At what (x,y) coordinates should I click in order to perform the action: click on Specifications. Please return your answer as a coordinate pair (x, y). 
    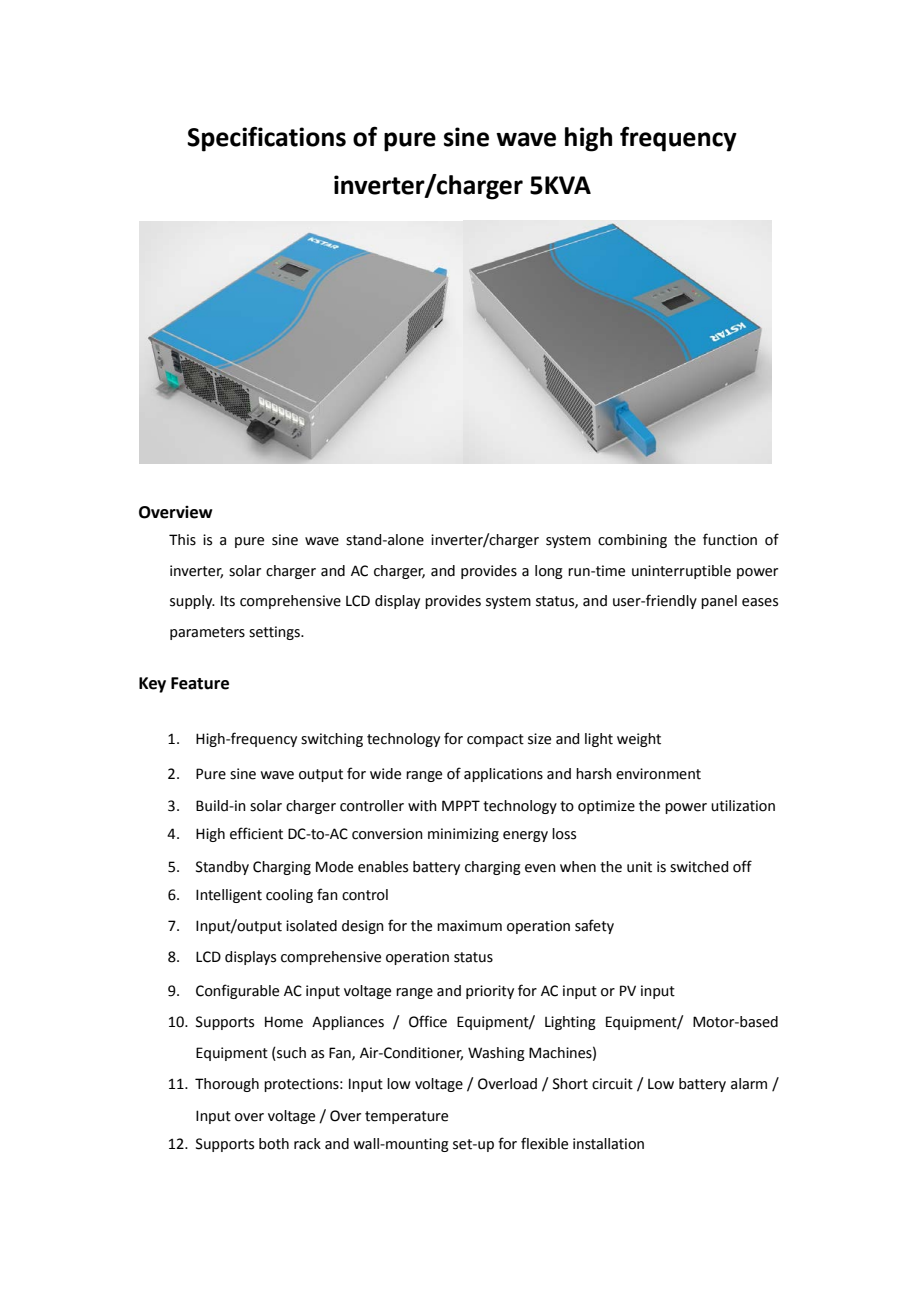
    Looking at the image, I should click on (266, 139).
